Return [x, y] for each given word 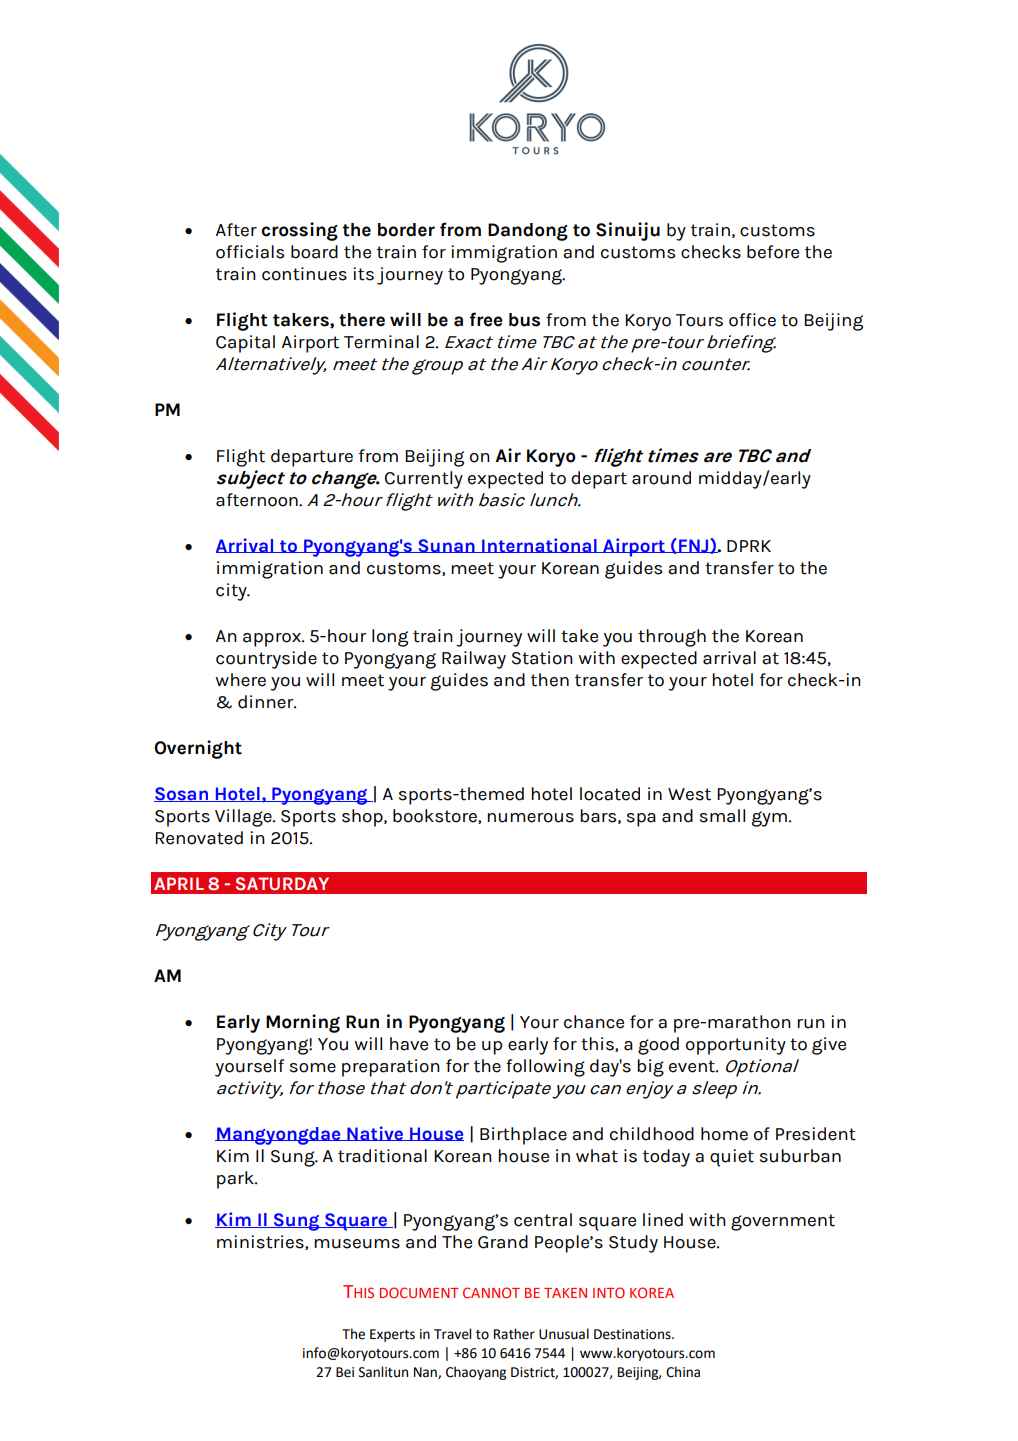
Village [244, 818]
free [485, 319]
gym [769, 819]
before [773, 252]
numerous [530, 818]
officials [250, 252]
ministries [261, 1242]
